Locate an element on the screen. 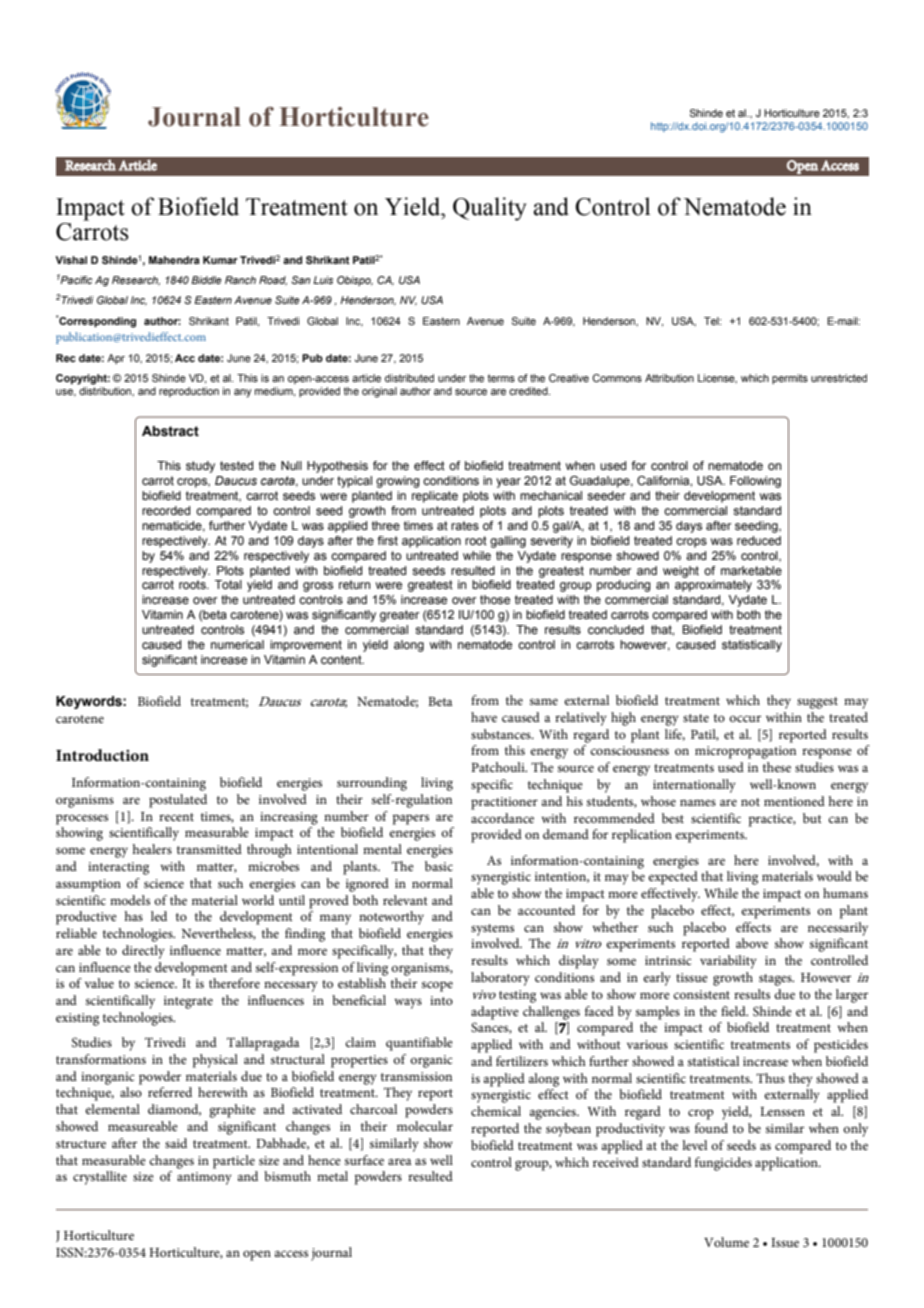  permits is located at coordinates (790, 379).
